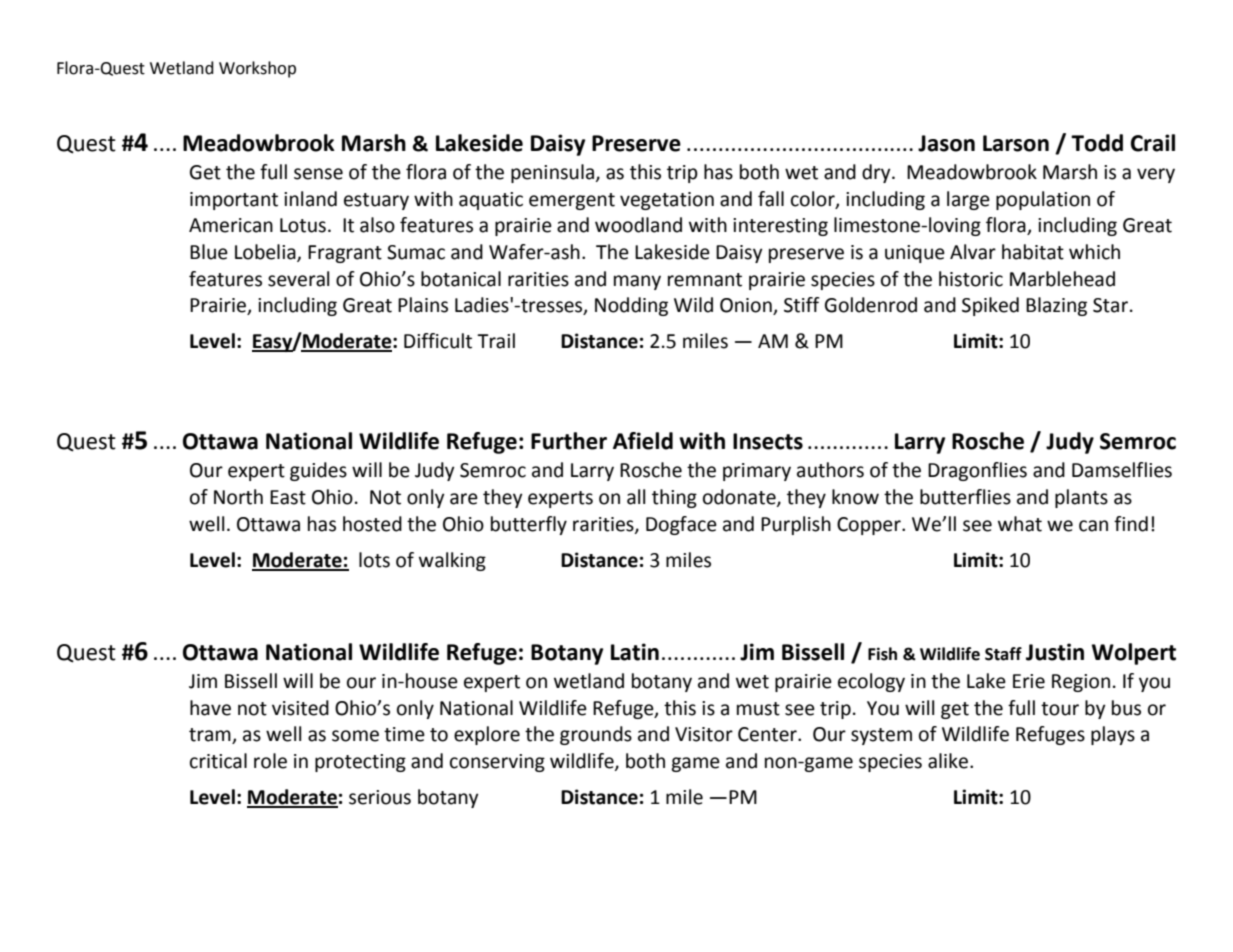 The width and height of the image is (1233, 952). Describe the element at coordinates (1016, 143) in the image. I see `Larson` at that location.
